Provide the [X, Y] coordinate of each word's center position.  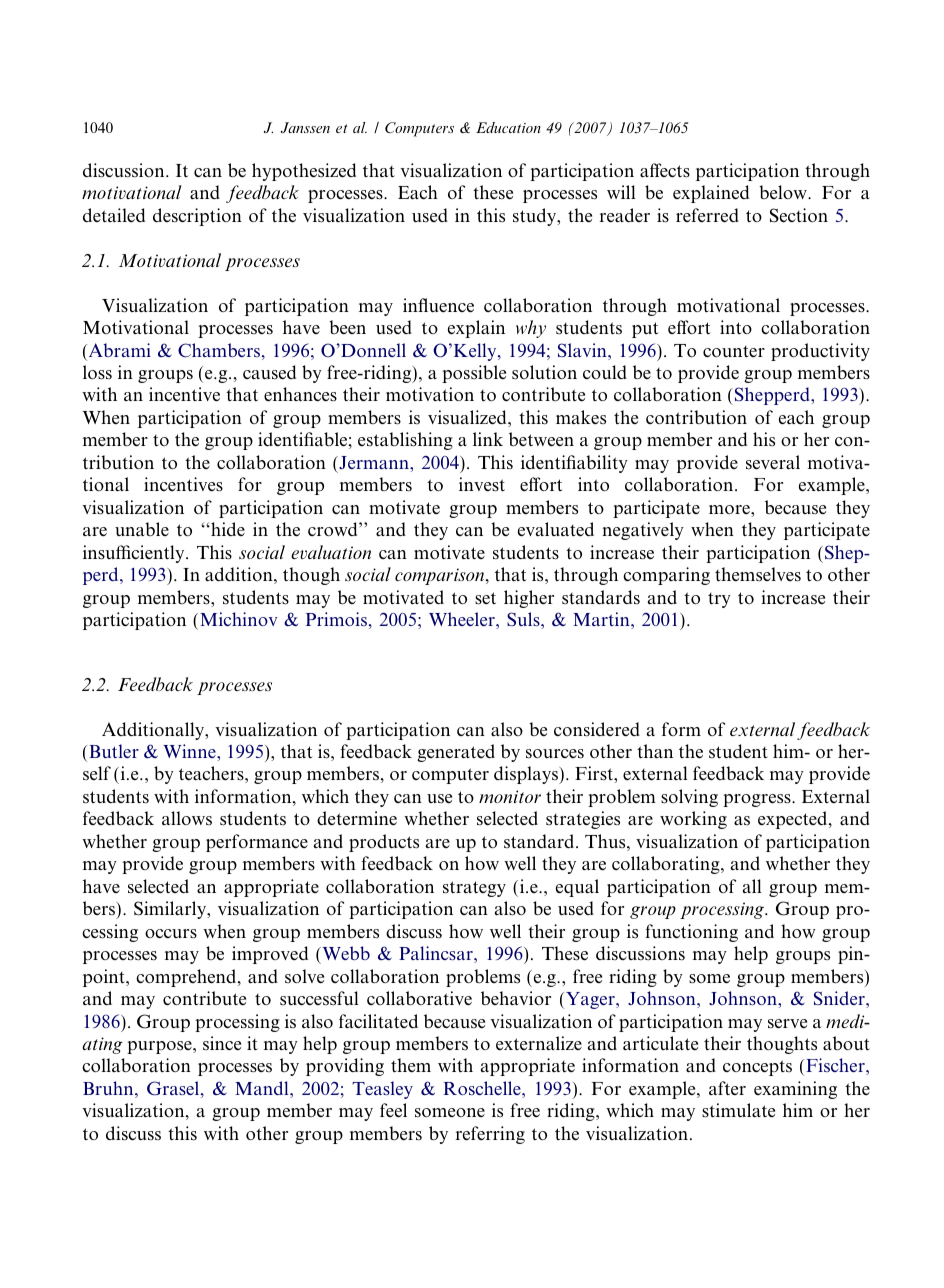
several [773, 462]
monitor [510, 796]
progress [758, 800]
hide [227, 529]
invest [482, 484]
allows [187, 818]
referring [490, 1135]
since [222, 1043]
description [197, 217]
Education [508, 127]
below [784, 192]
